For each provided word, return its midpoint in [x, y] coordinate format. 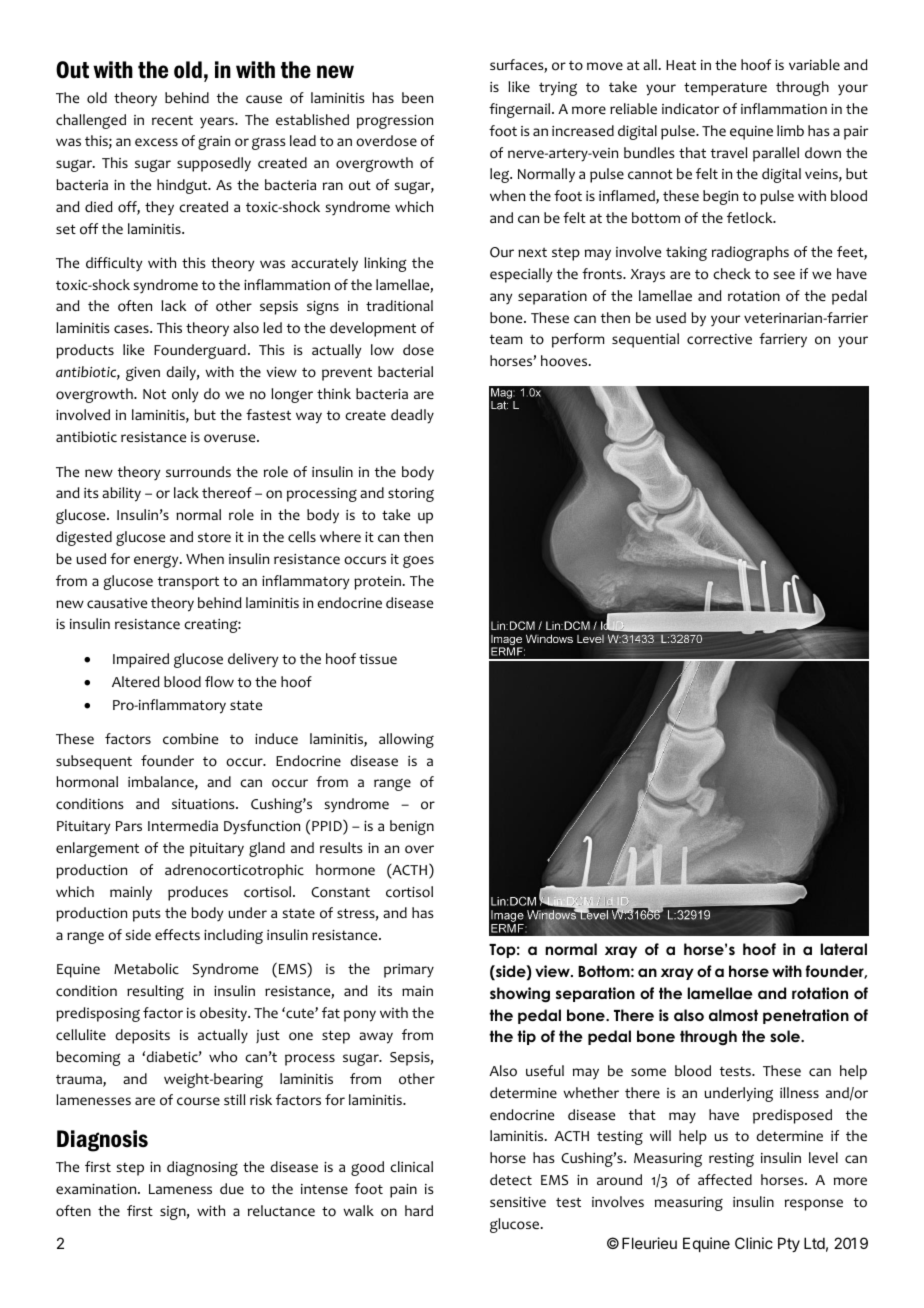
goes [418, 562]
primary [409, 971]
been [417, 97]
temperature [725, 89]
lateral [844, 949]
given [143, 374]
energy [157, 561]
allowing [406, 740]
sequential [645, 340]
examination [97, 1189]
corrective [719, 339]
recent [172, 120]
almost [733, 1015]
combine [190, 739]
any [501, 298]
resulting [155, 992]
